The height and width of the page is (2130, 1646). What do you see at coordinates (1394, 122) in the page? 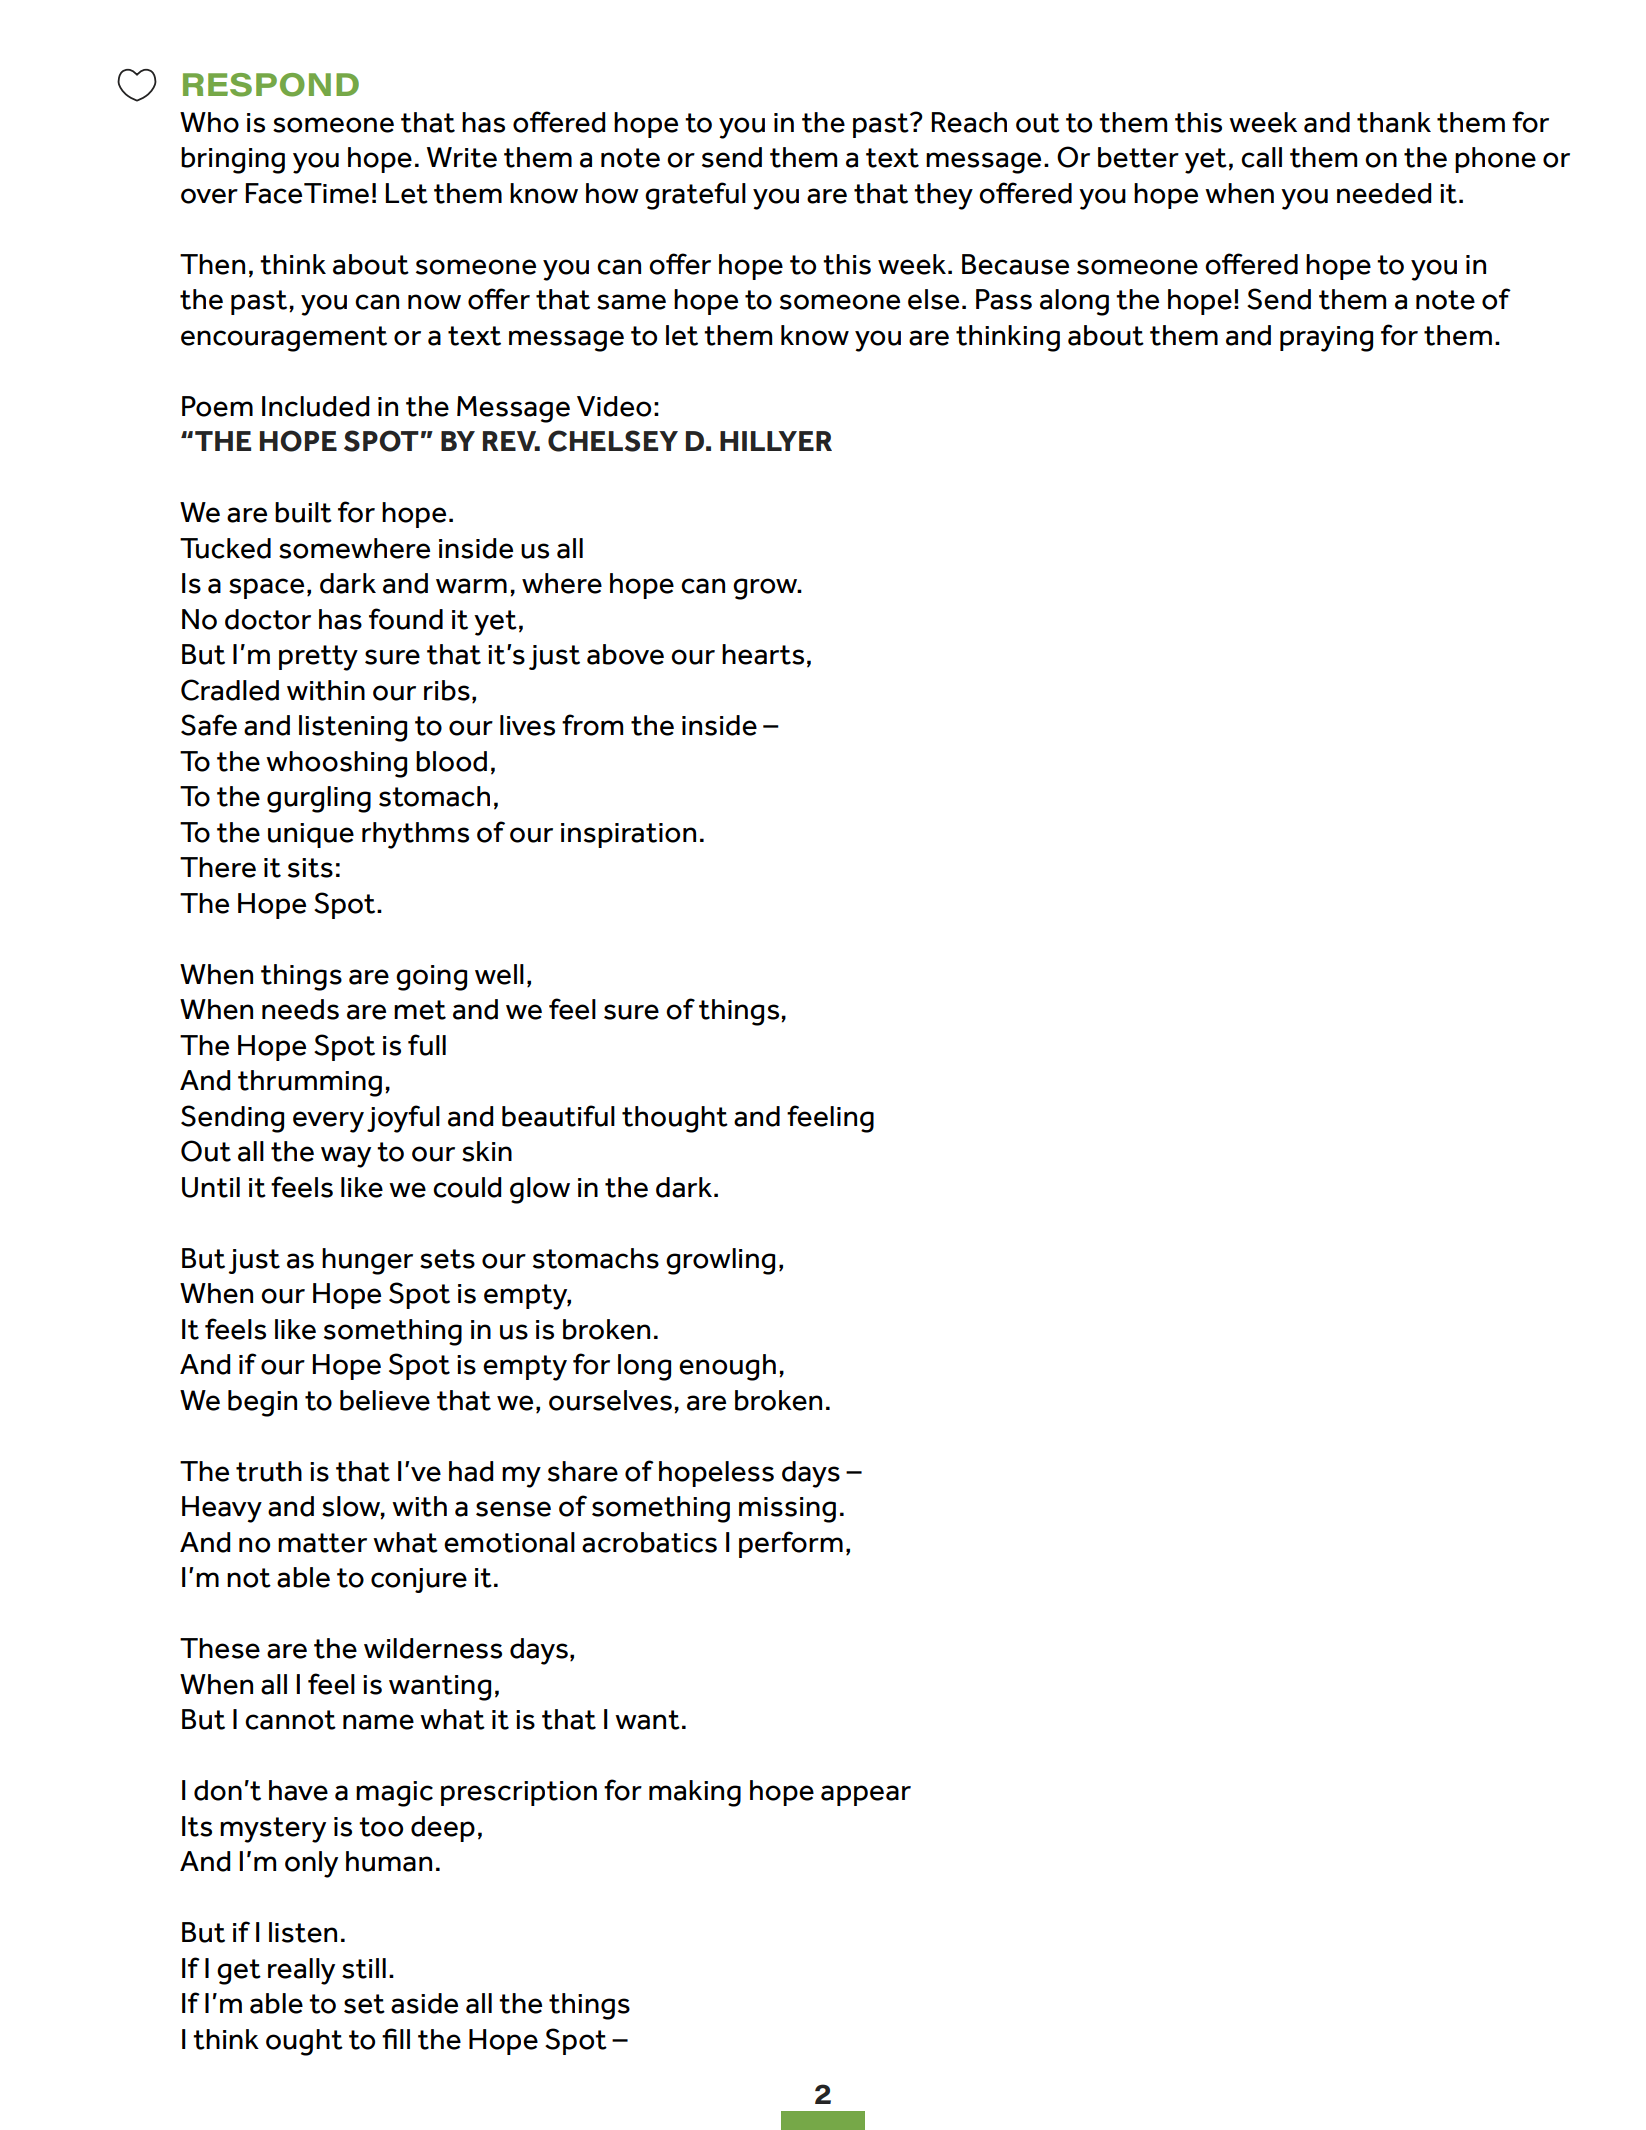
I see `thank` at bounding box center [1394, 122].
